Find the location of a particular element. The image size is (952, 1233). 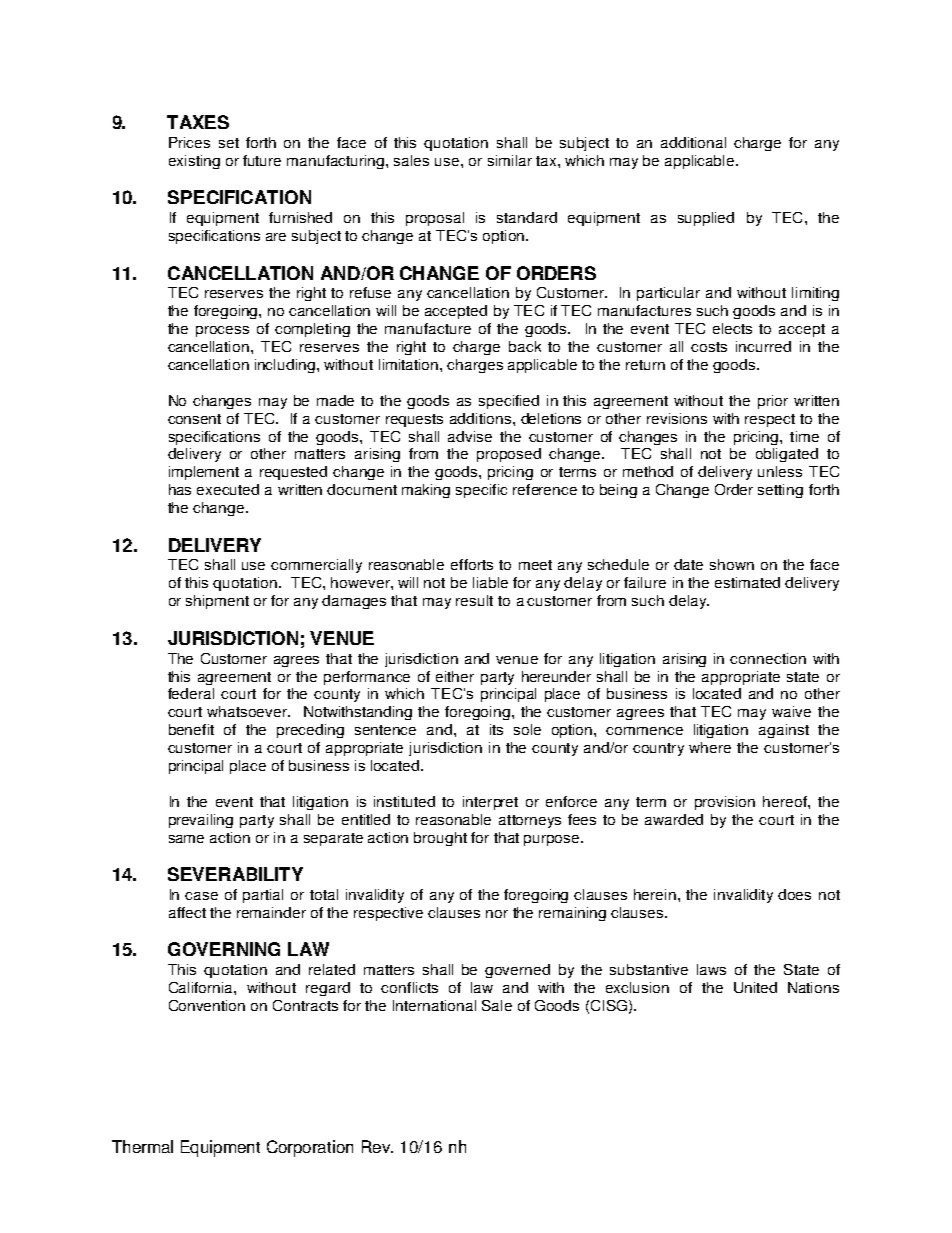

existing is located at coordinates (194, 162).
